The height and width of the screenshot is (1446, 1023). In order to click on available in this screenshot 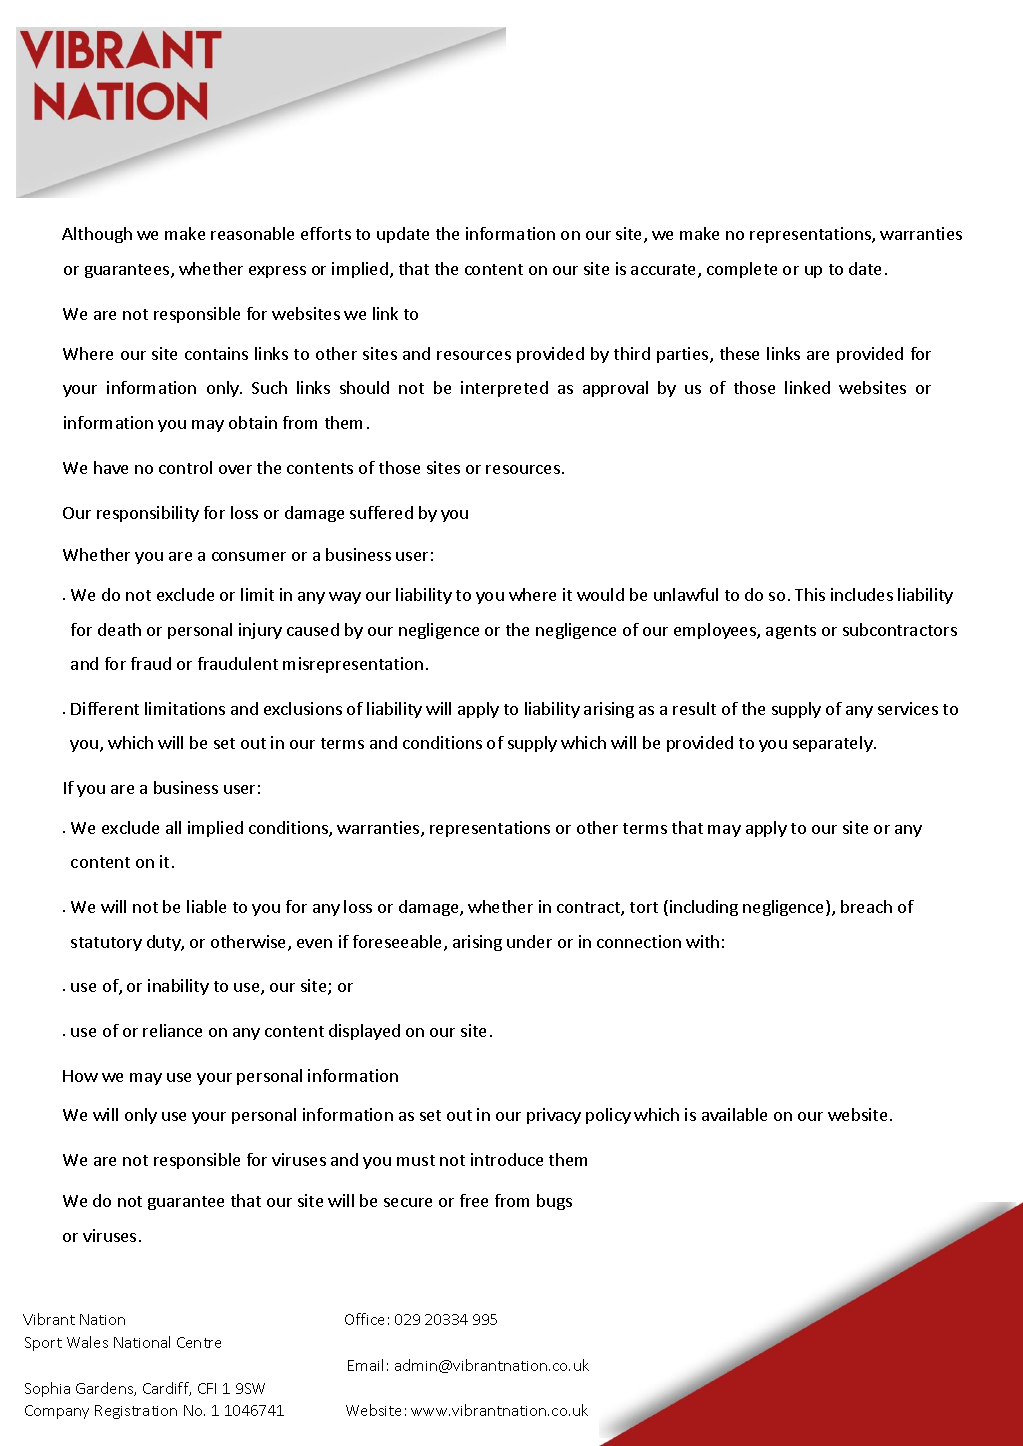, I will do `click(734, 1114)`.
